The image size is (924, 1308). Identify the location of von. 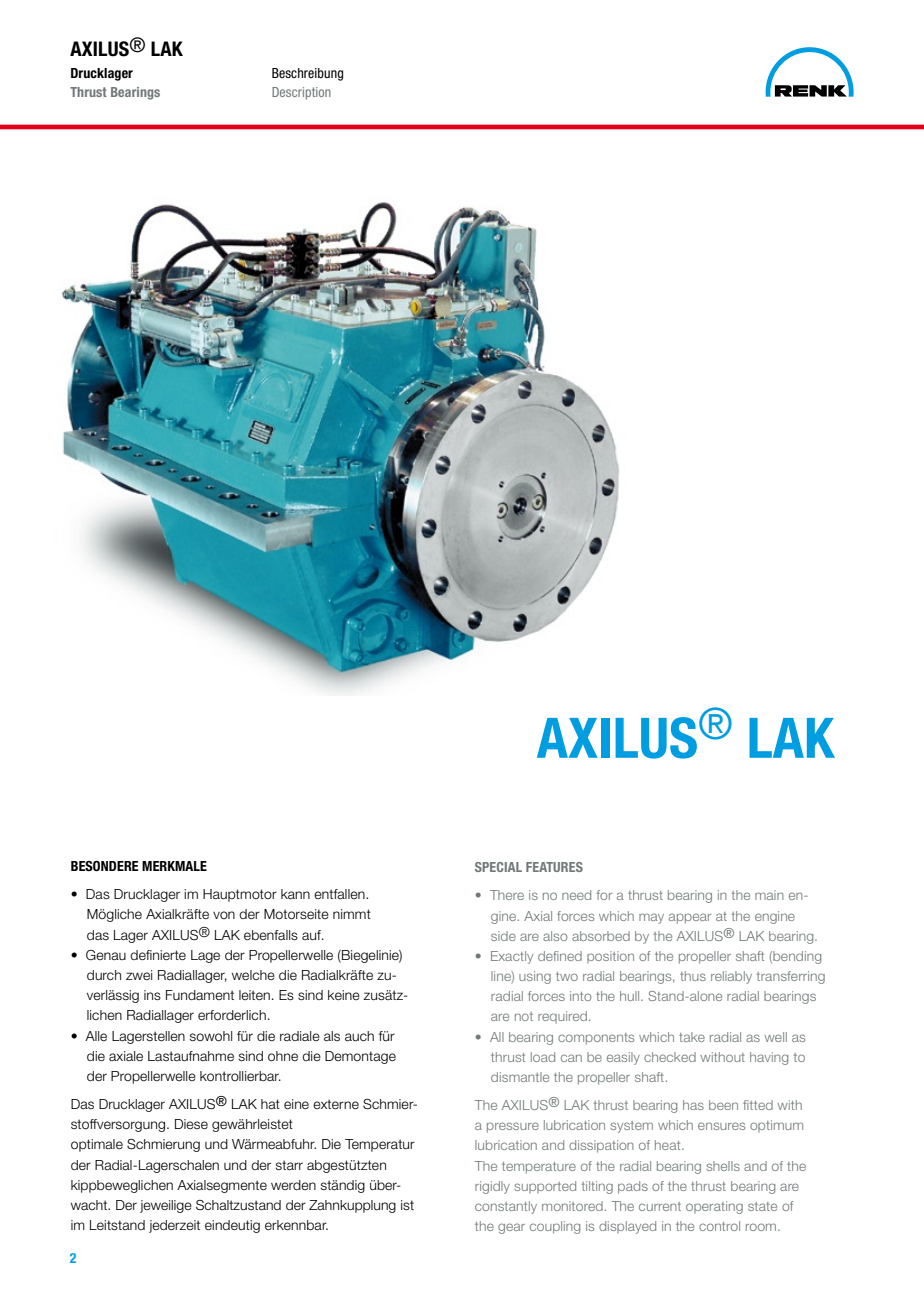
(224, 915).
